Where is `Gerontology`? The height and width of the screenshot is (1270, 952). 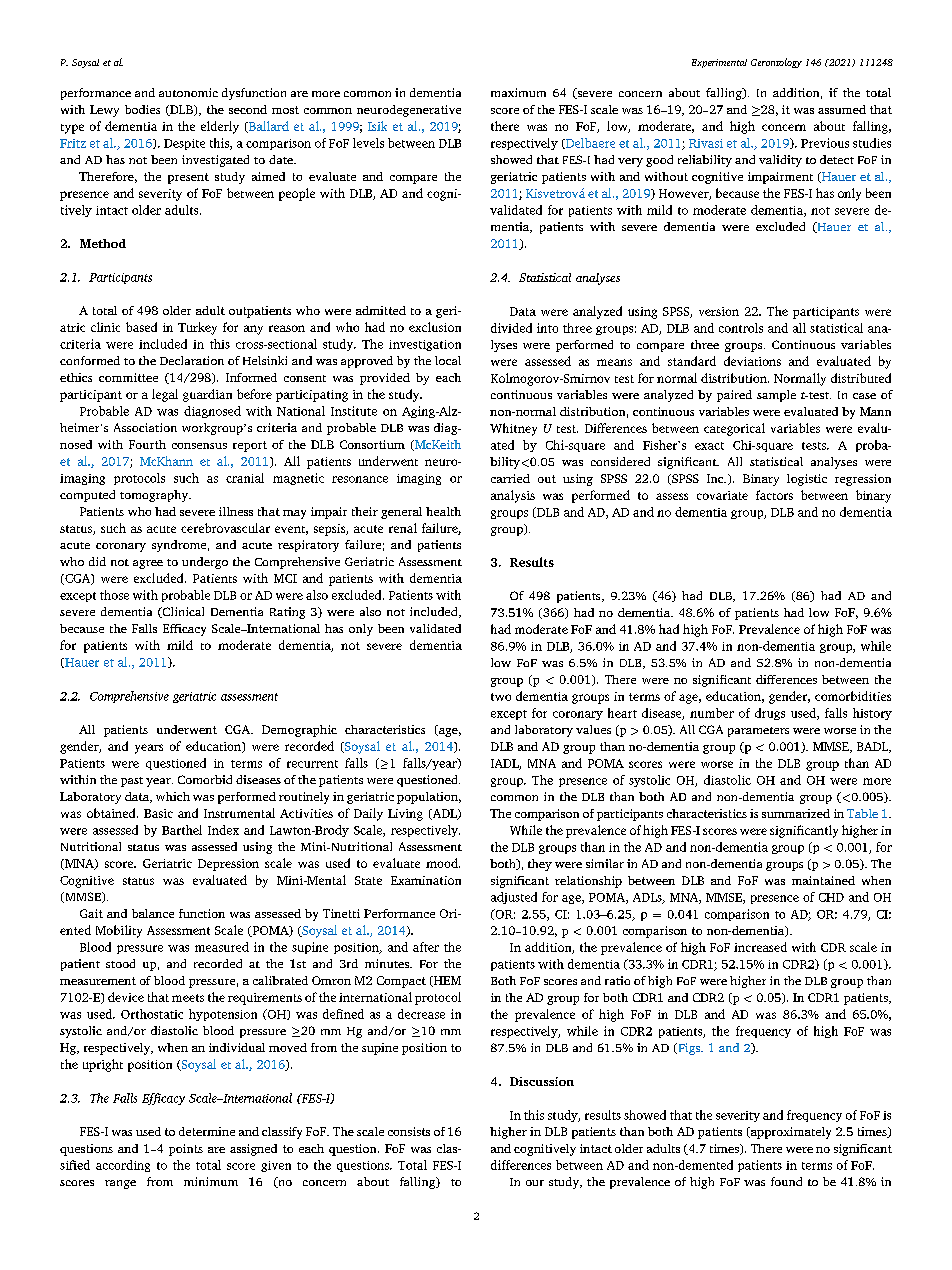 Gerontology is located at coordinates (776, 63).
